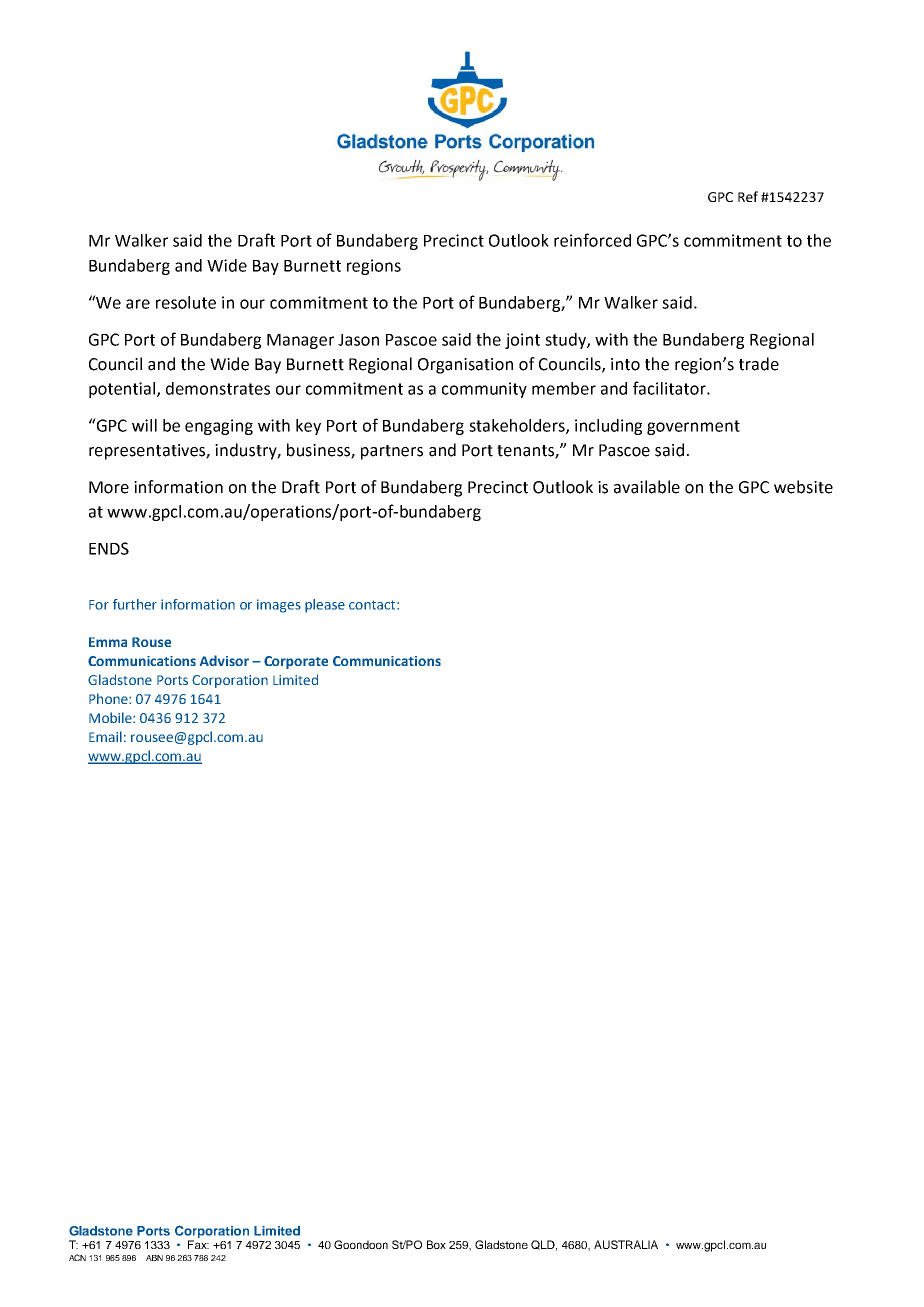 The image size is (924, 1307). Describe the element at coordinates (186, 302) in the screenshot. I see `resolute` at that location.
